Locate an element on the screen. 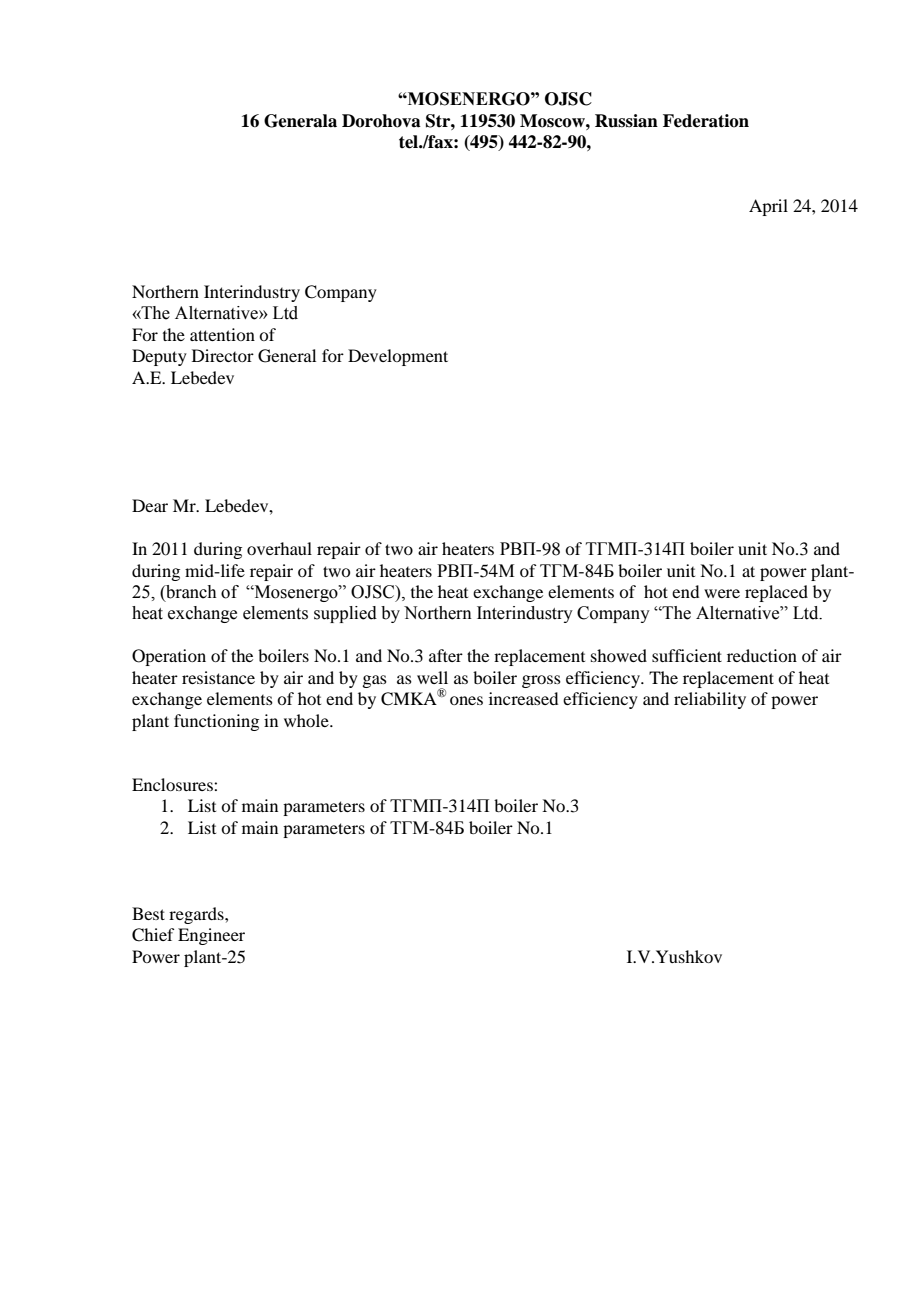 This screenshot has width=924, height=1308. overhaul is located at coordinates (279, 548).
